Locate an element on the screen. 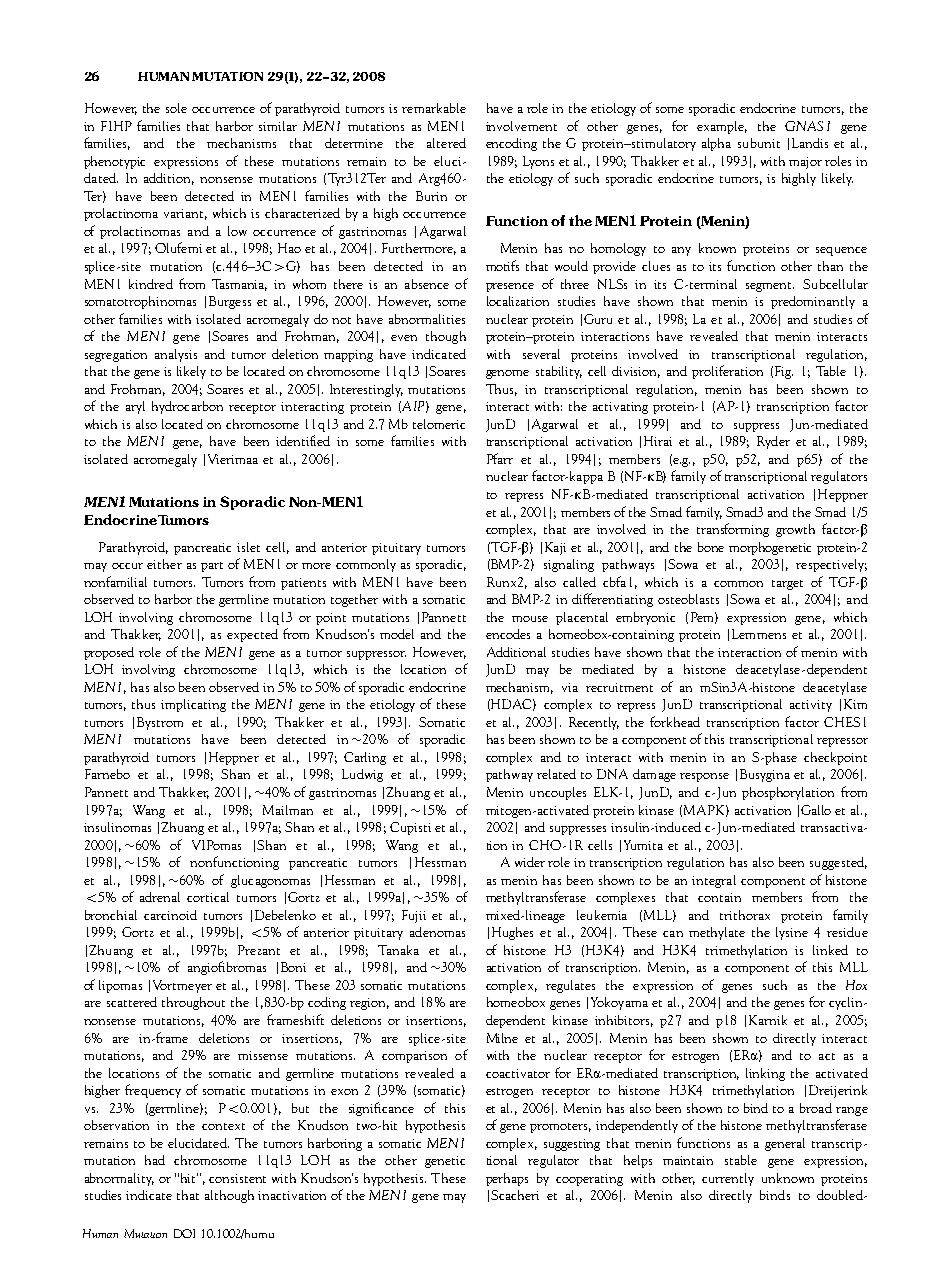 This screenshot has height=1270, width=952. adrenal is located at coordinates (160, 897).
